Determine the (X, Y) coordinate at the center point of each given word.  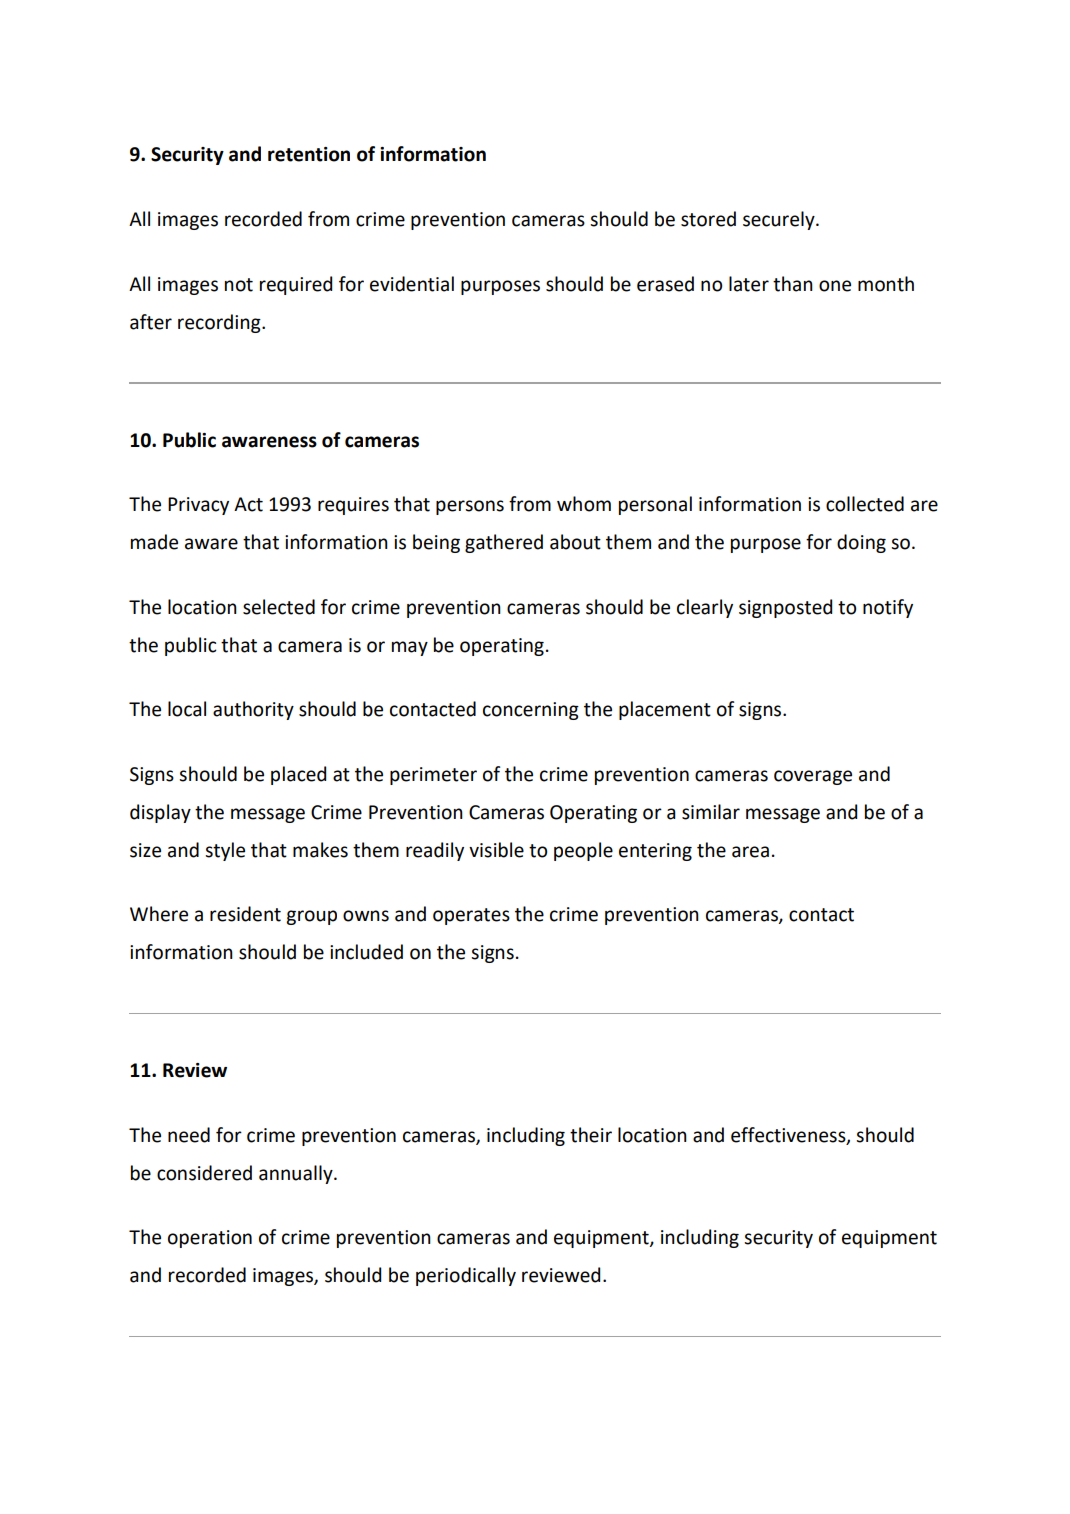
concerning (531, 711)
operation (210, 1239)
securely (780, 220)
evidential (412, 284)
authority (253, 710)
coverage (813, 777)
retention (309, 154)
